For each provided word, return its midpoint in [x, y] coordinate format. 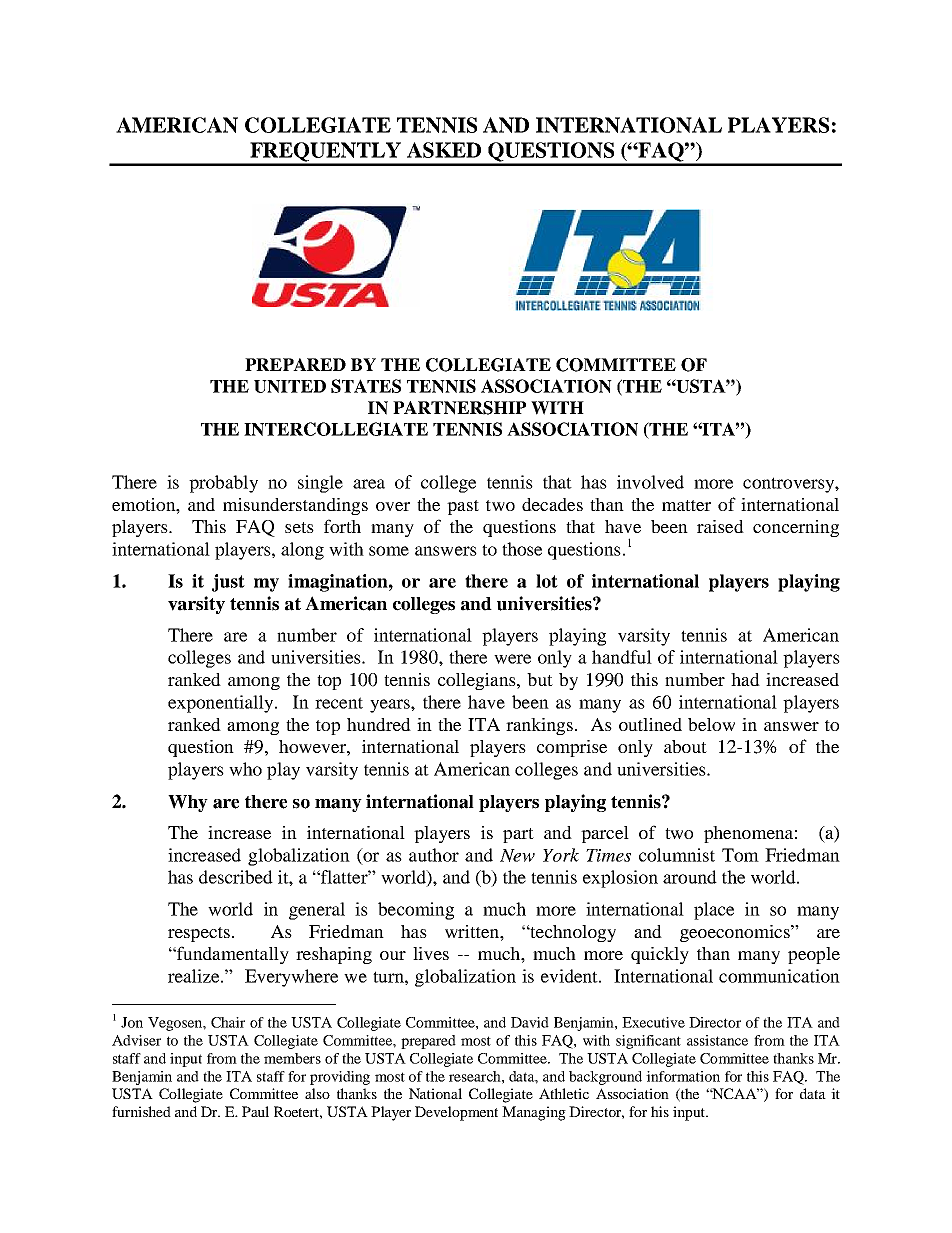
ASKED [444, 150]
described [236, 877]
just [228, 583]
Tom [740, 855]
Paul [255, 1111]
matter [686, 505]
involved [650, 482]
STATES [366, 386]
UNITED [290, 386]
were [512, 659]
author [434, 855]
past [463, 507]
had [745, 679]
